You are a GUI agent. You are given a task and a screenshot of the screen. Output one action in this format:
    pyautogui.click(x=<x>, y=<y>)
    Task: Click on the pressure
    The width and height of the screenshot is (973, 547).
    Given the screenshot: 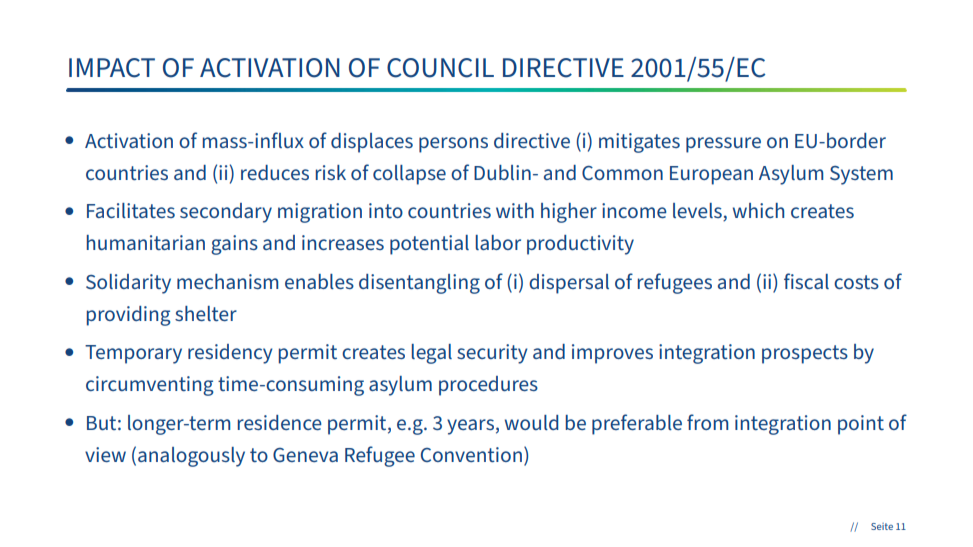 What is the action you would take?
    pyautogui.click(x=723, y=145)
